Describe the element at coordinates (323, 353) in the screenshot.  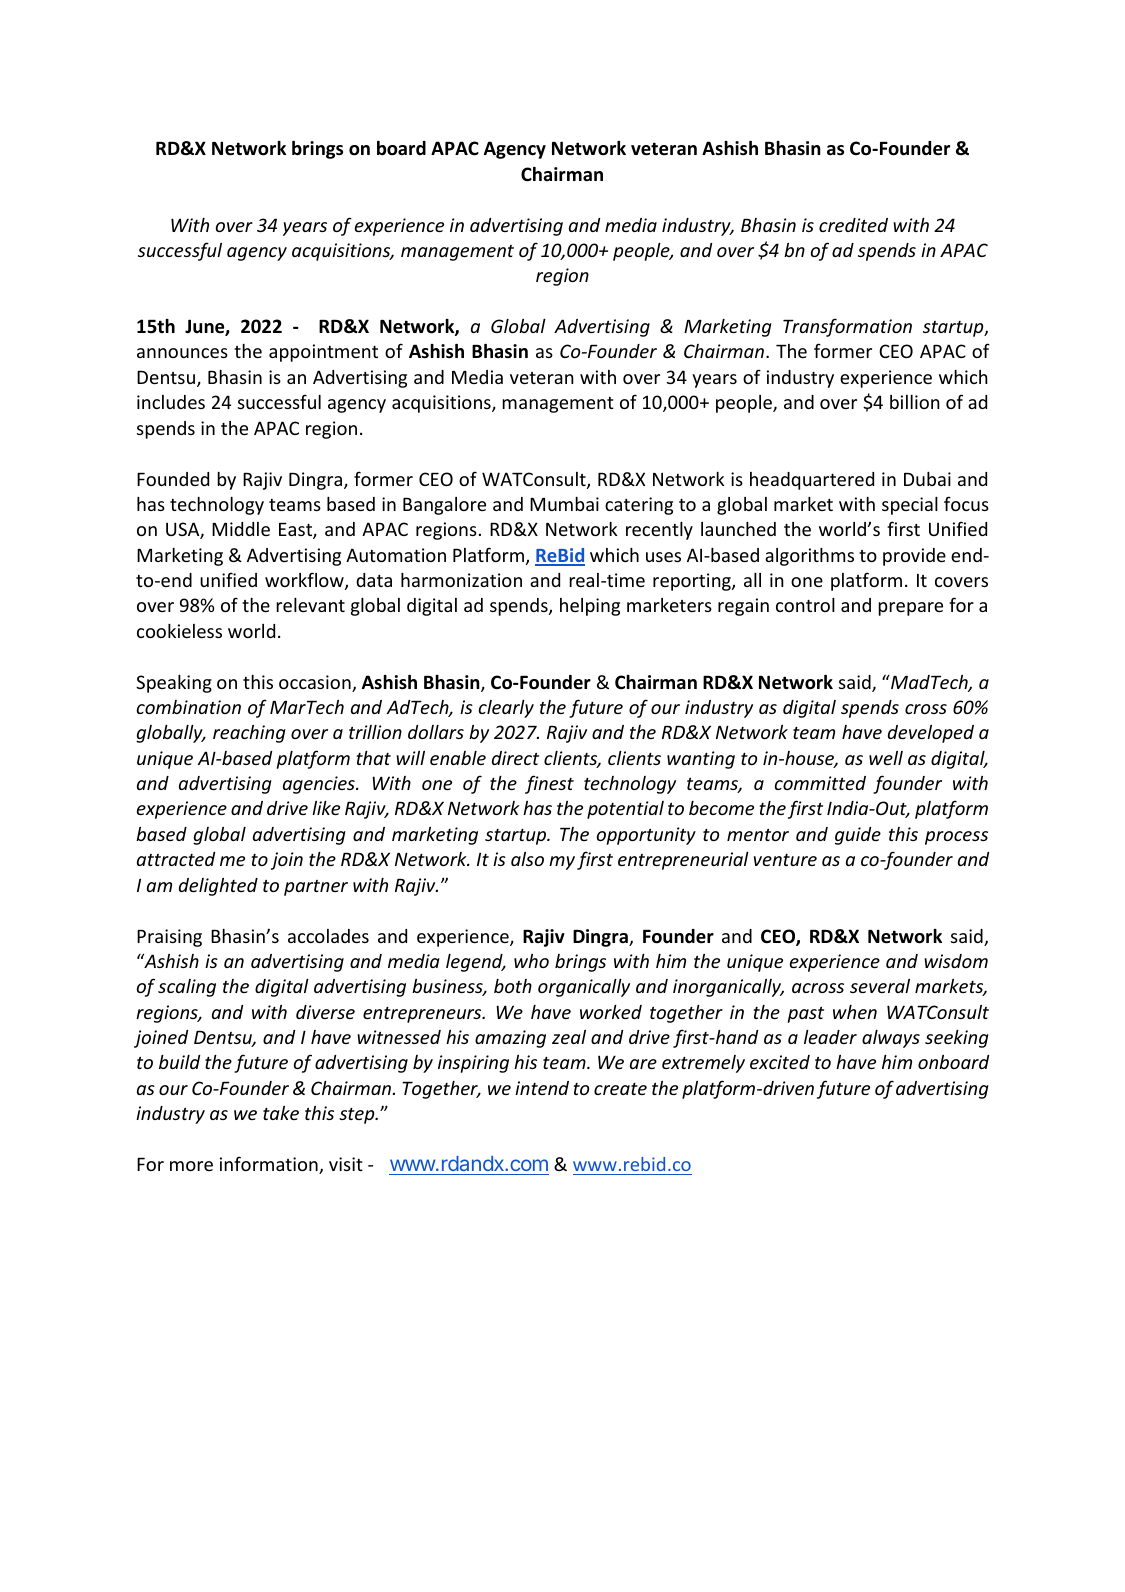
I see `appointment` at that location.
